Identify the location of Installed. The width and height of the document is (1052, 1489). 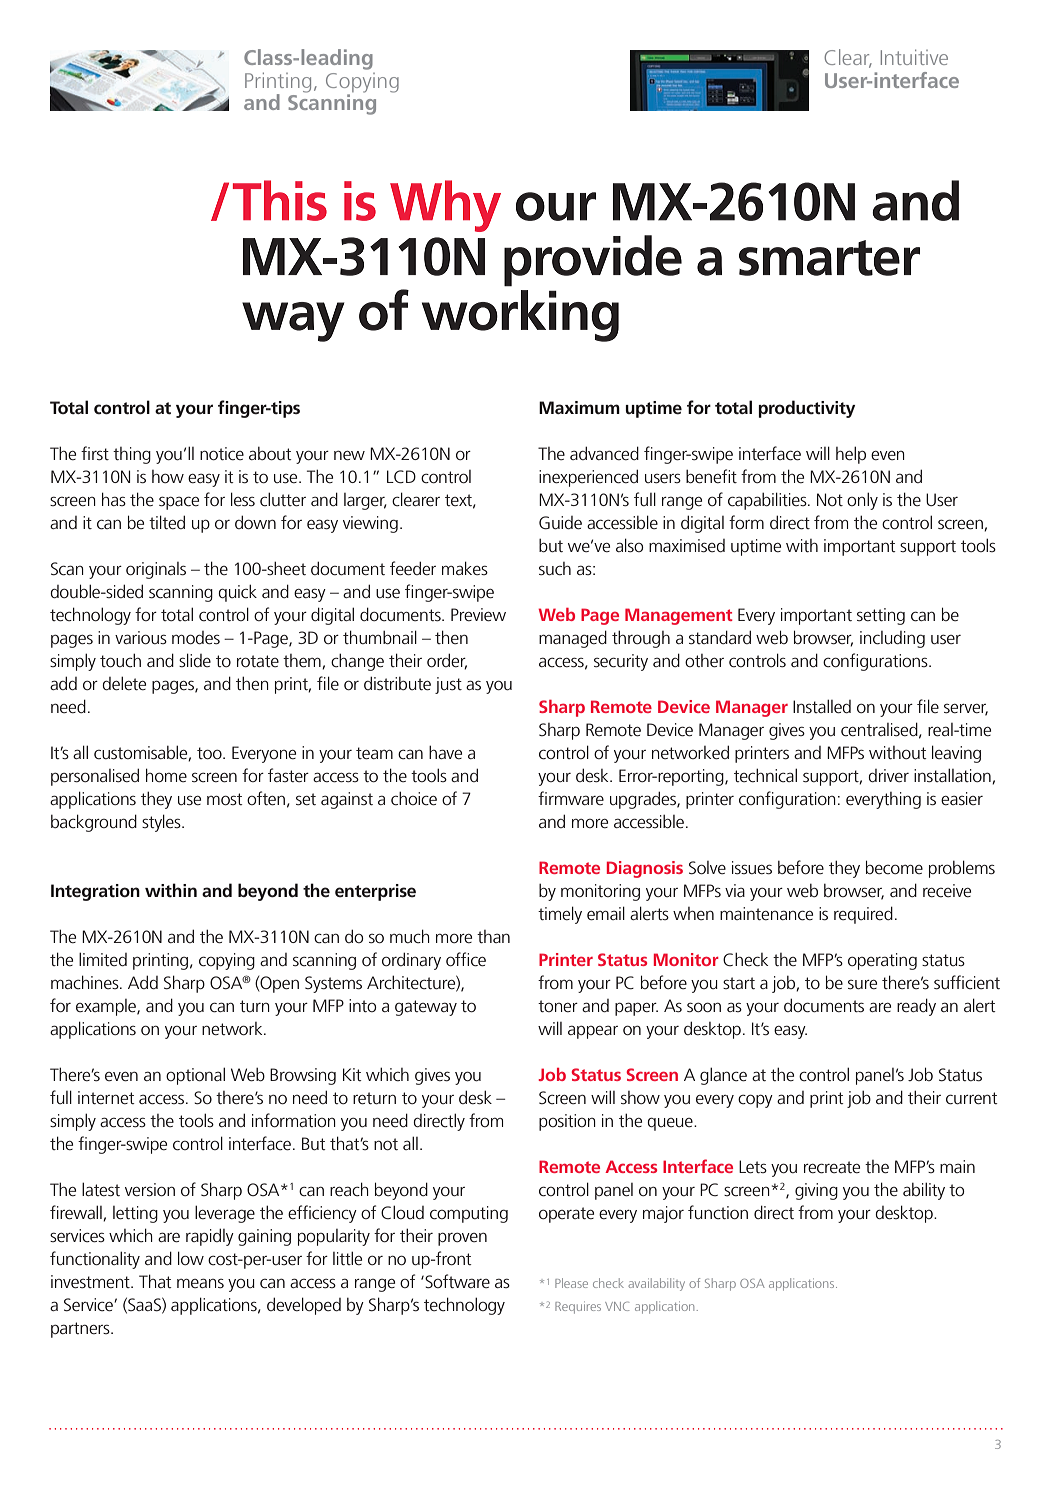
(822, 706).
